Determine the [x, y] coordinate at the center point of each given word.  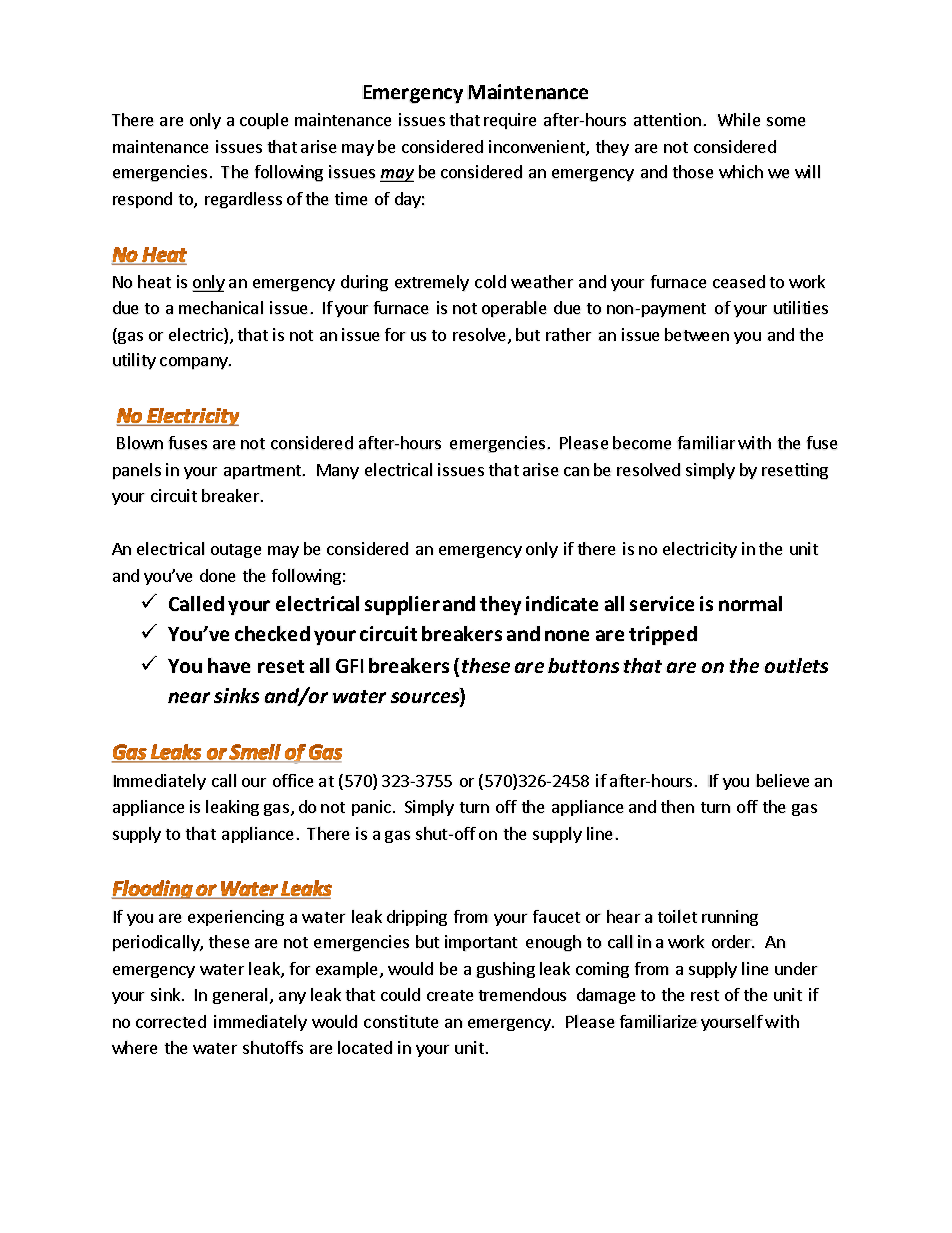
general [240, 996]
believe [782, 780]
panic [371, 808]
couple [264, 121]
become [642, 442]
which [741, 171]
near [189, 697]
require [510, 121]
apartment [264, 472]
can [576, 471]
